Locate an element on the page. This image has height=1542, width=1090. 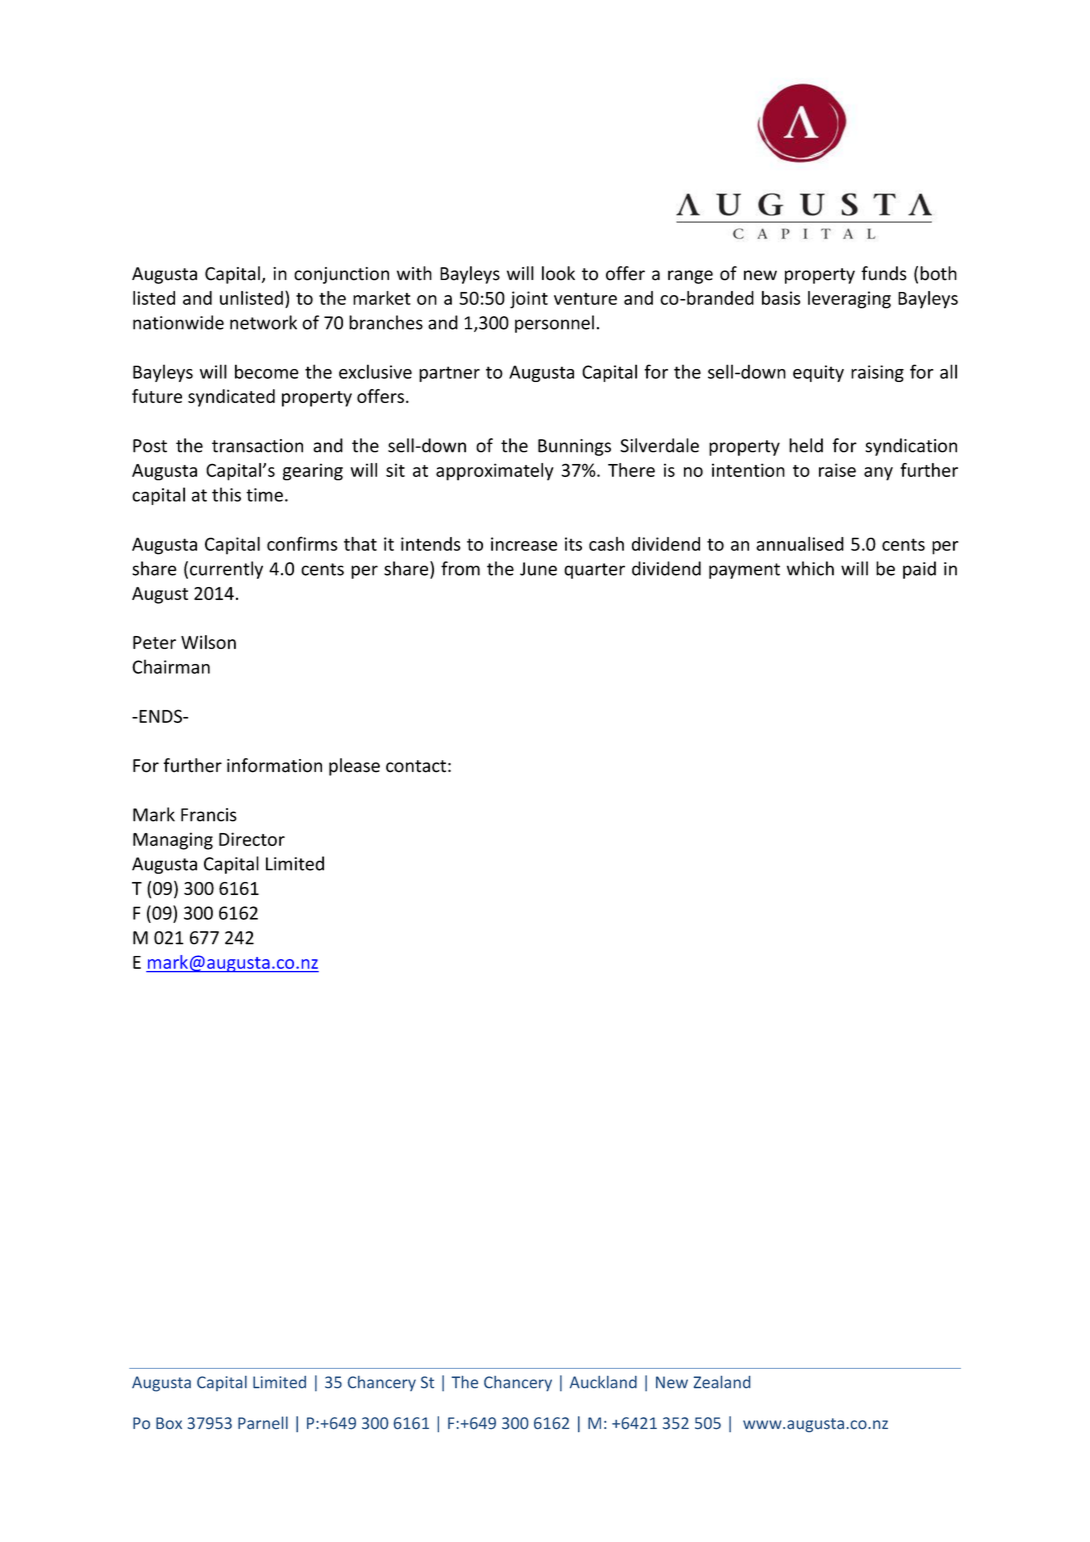
annualised is located at coordinates (800, 544).
